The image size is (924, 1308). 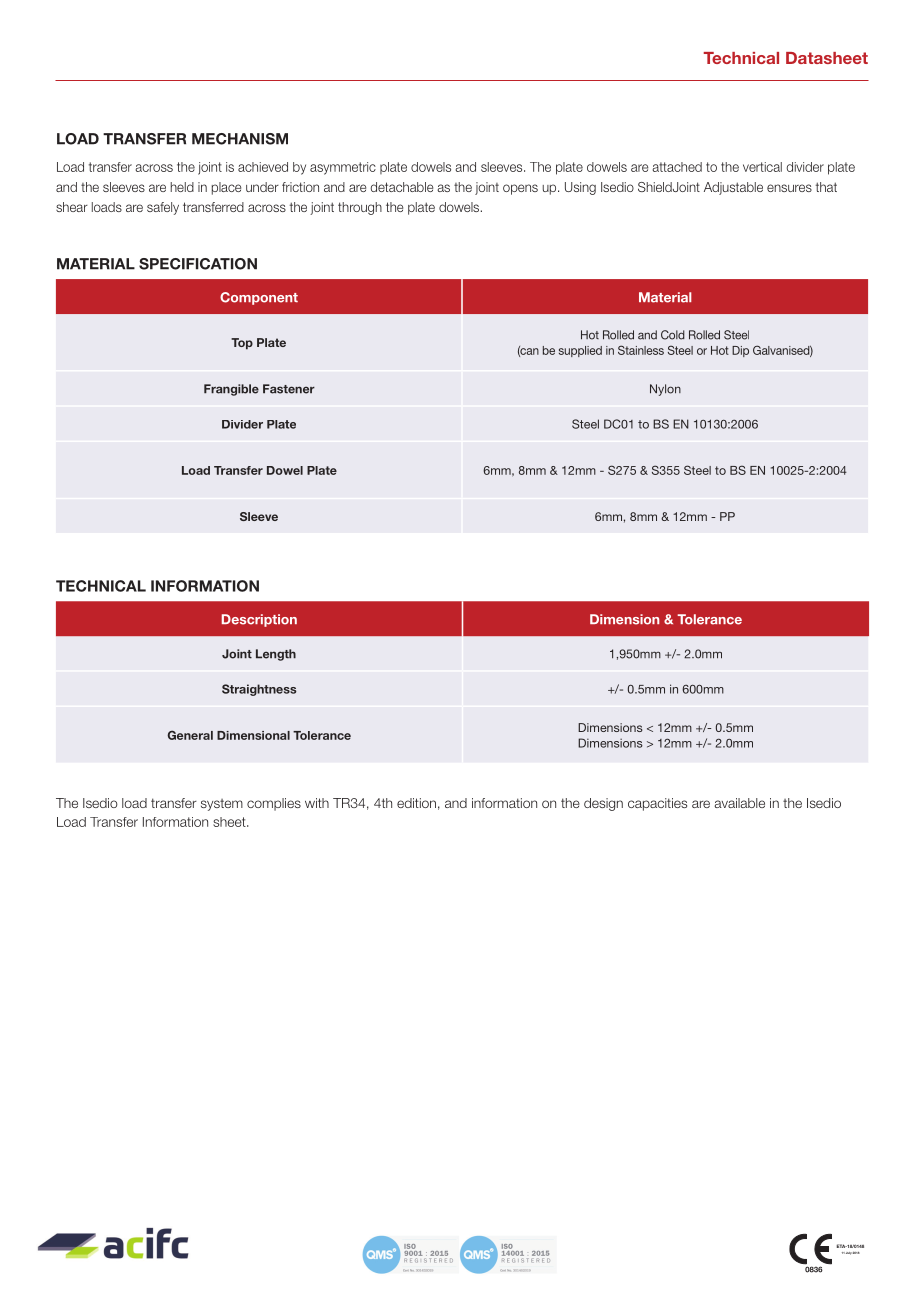 I want to click on system, so click(x=222, y=805).
